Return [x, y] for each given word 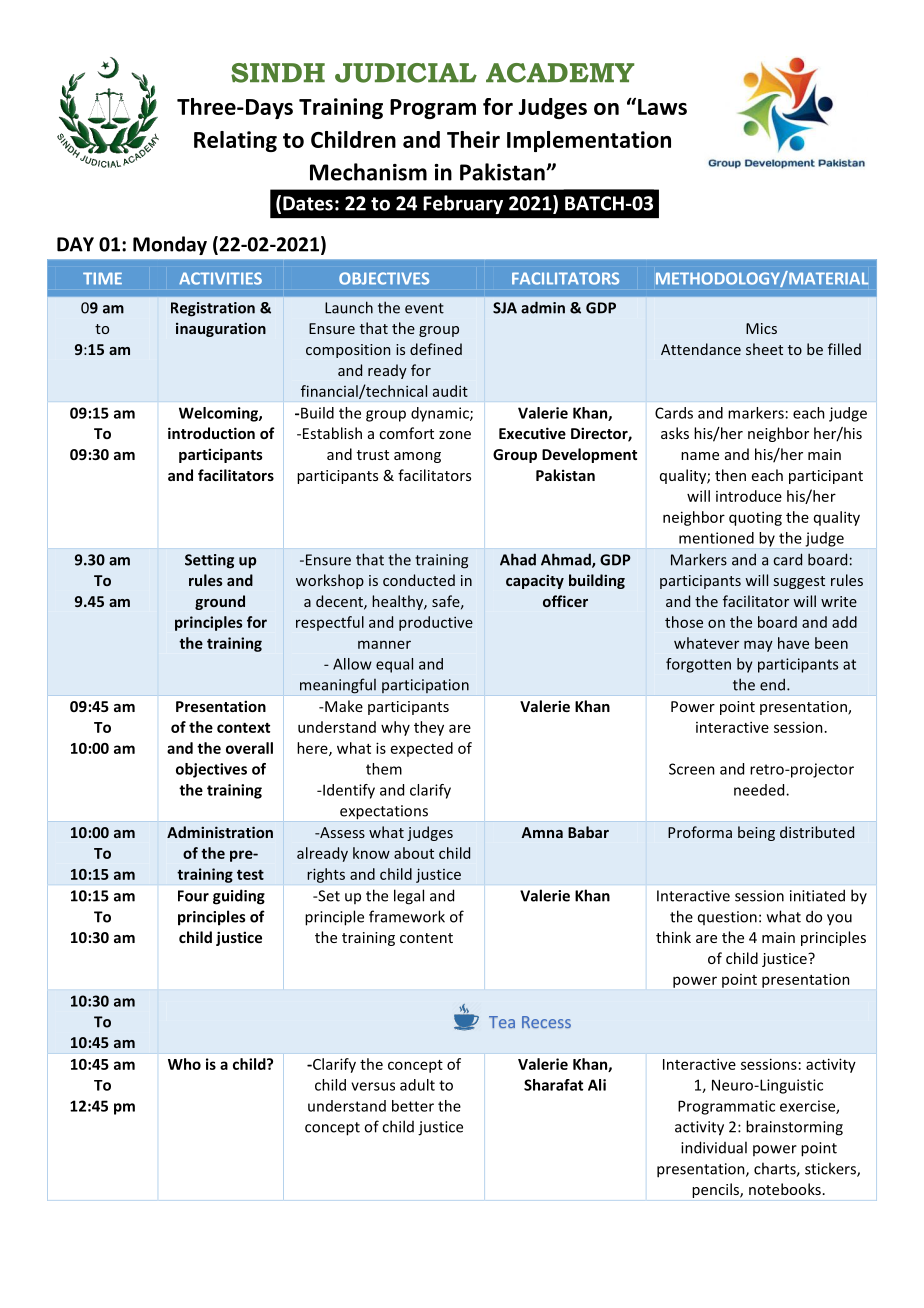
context [243, 727]
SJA [505, 308]
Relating [235, 141]
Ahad [518, 559]
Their [473, 139]
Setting [209, 561]
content [426, 938]
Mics [761, 328]
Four [193, 896]
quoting [755, 518]
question [727, 918]
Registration [213, 309]
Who [184, 1064]
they [429, 728]
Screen [692, 769]
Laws [662, 107]
